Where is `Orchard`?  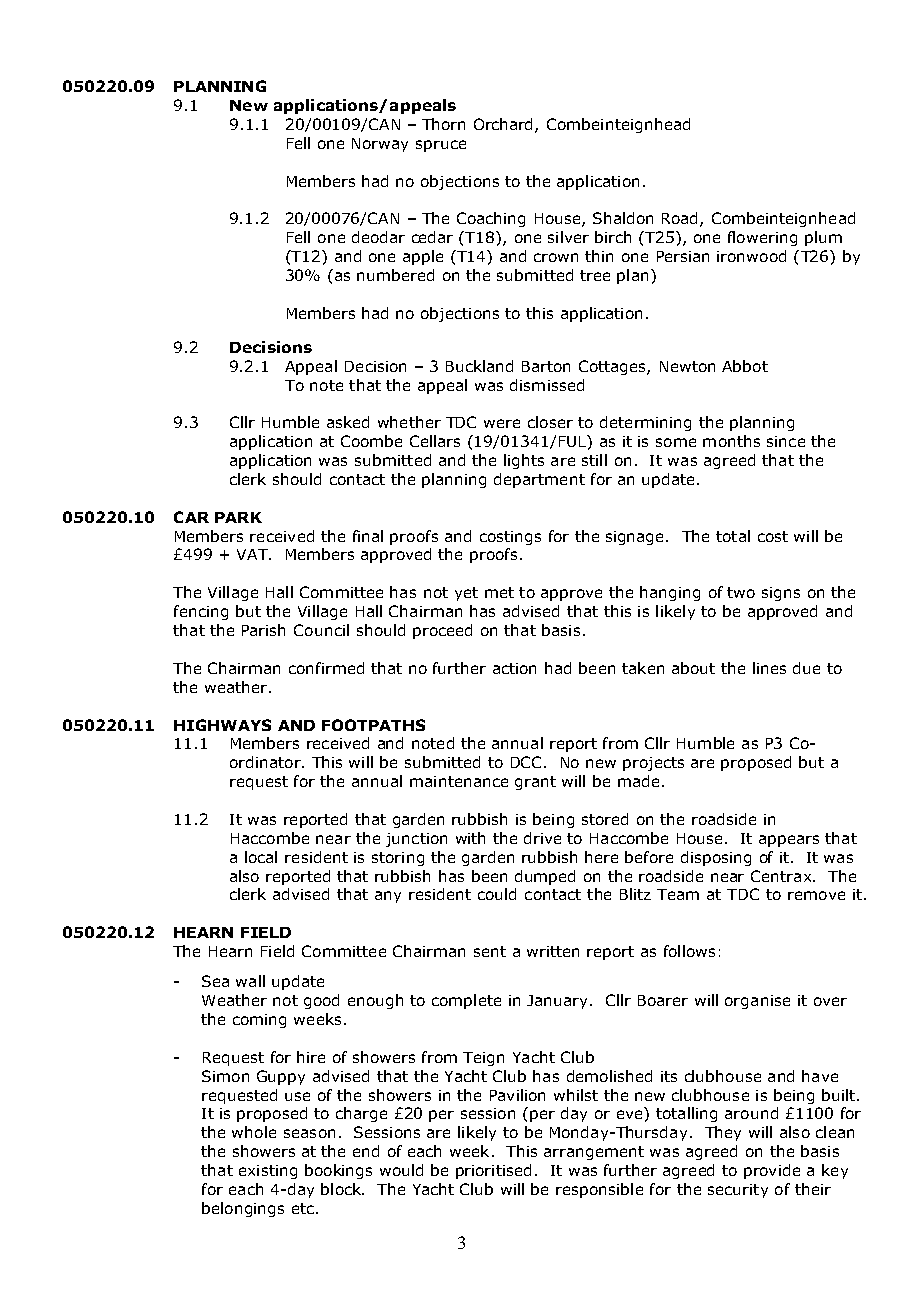
Orchard is located at coordinates (505, 125).
